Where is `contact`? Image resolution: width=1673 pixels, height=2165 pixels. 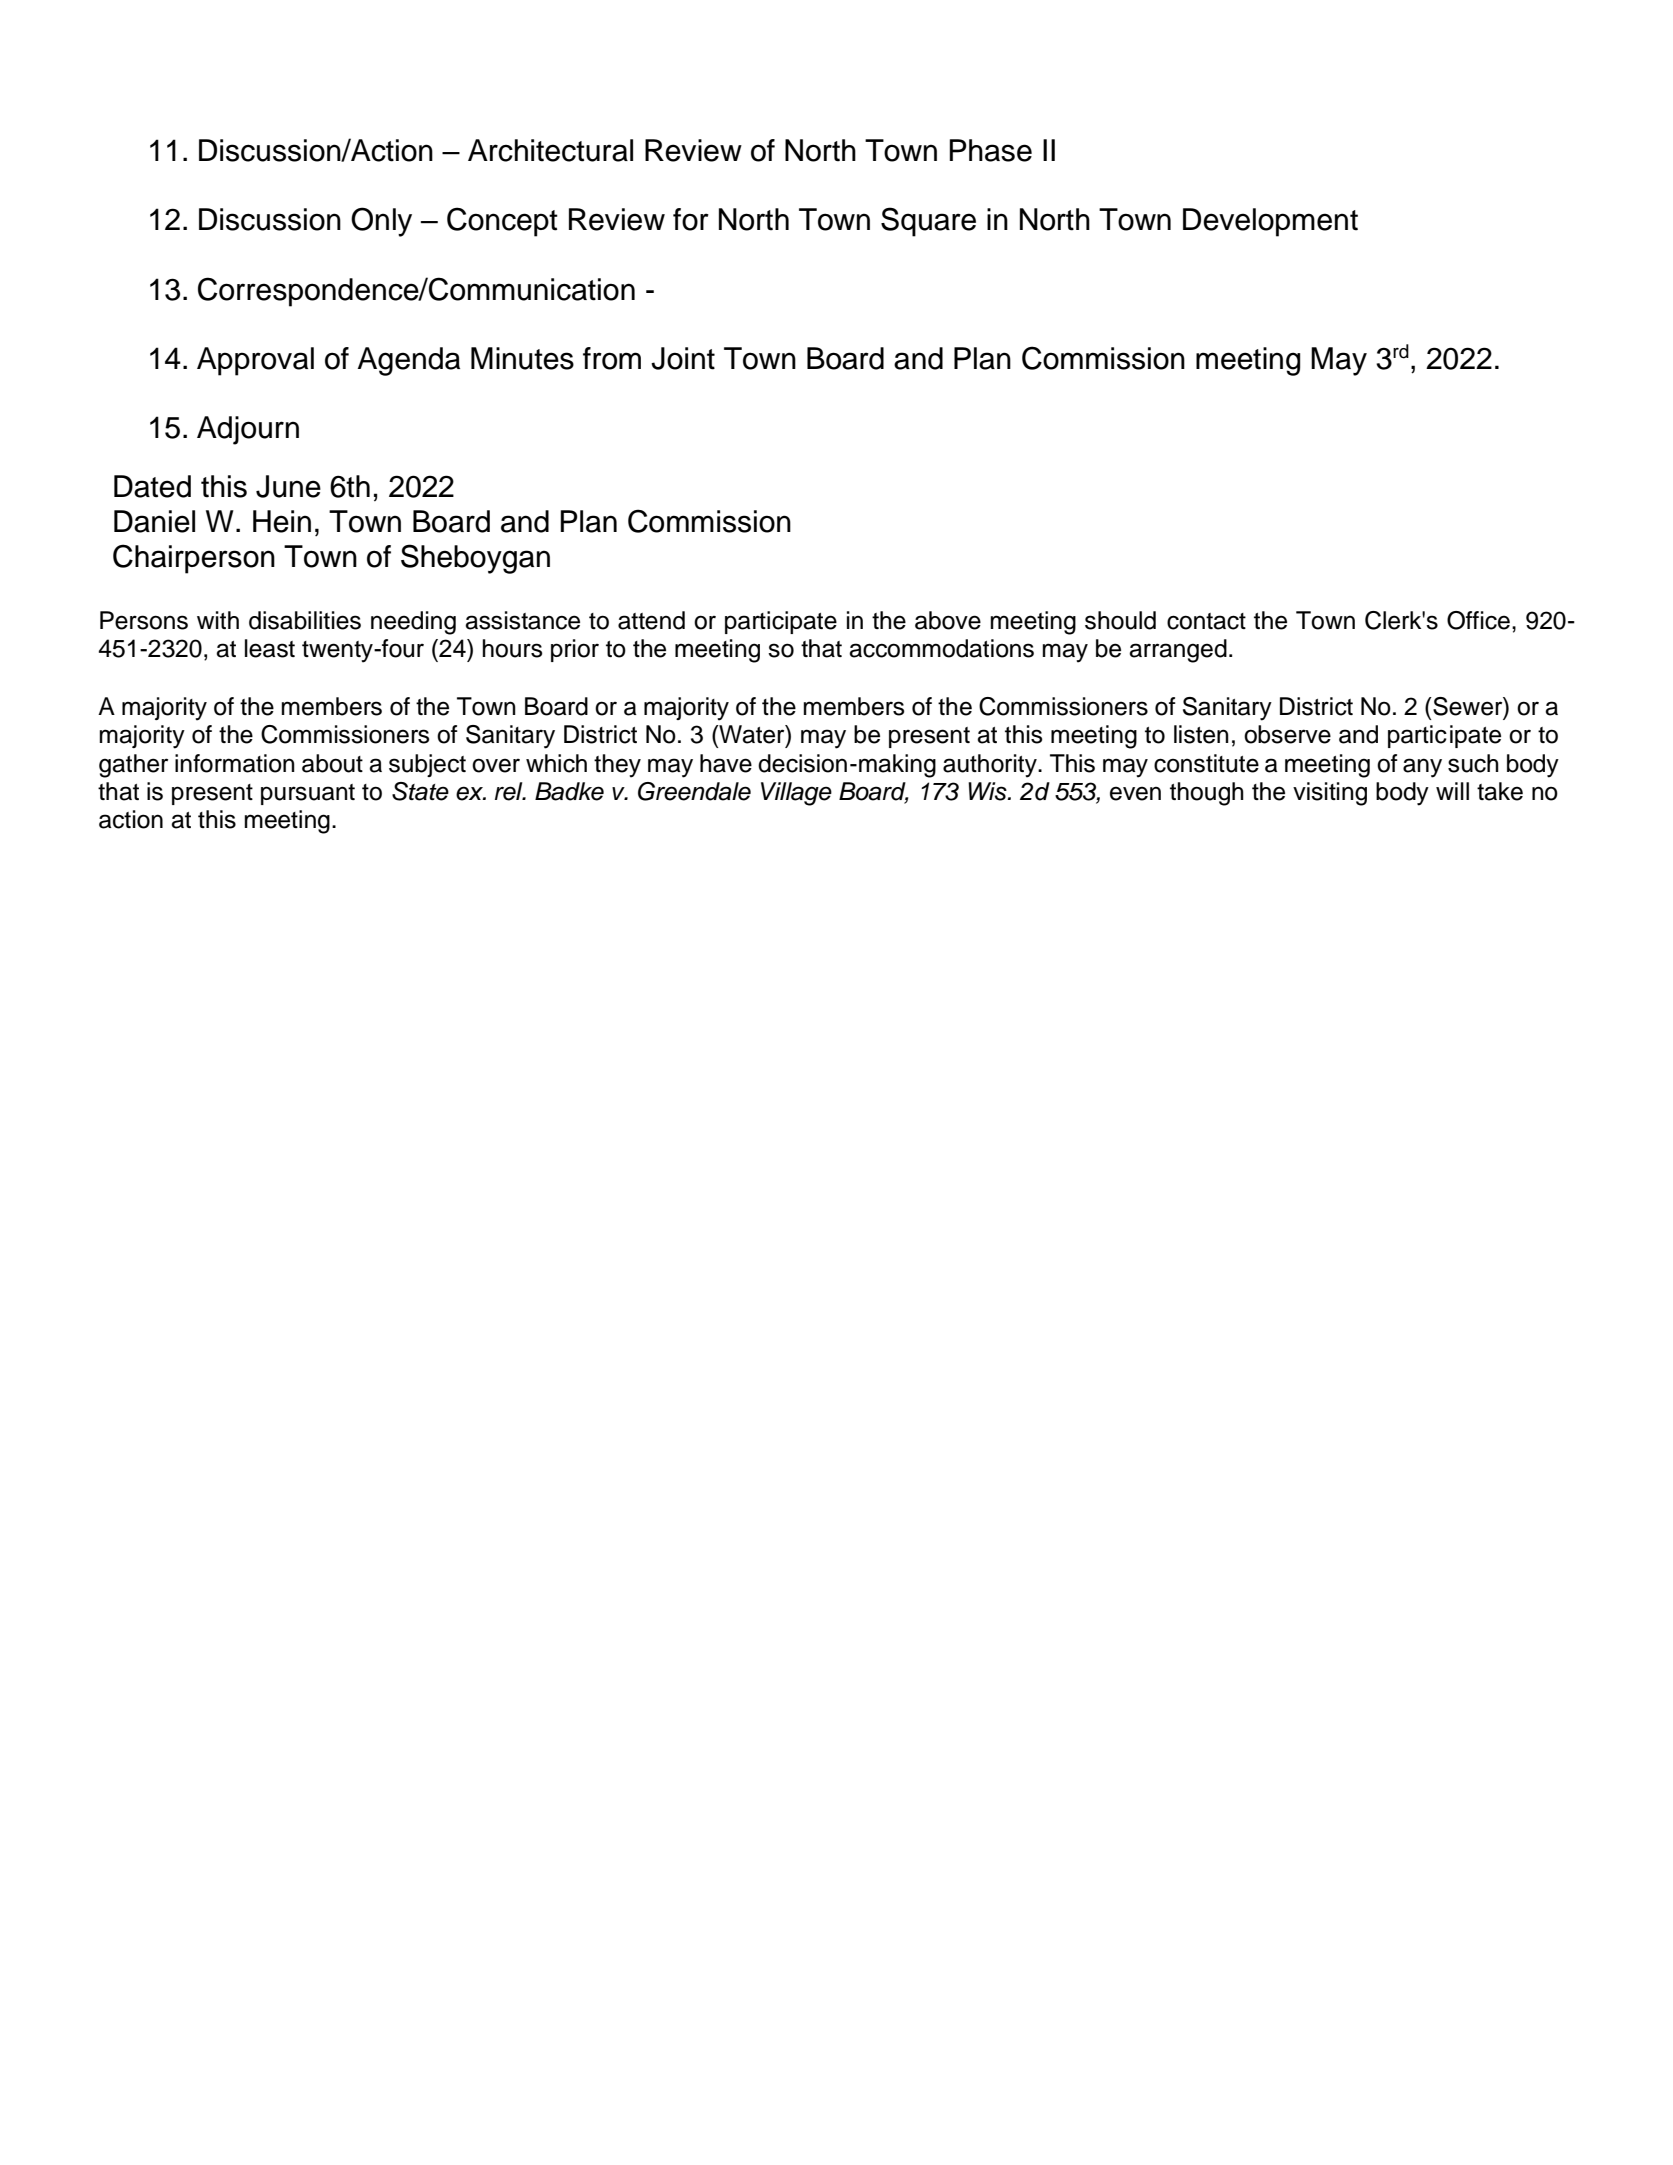 contact is located at coordinates (1206, 621).
